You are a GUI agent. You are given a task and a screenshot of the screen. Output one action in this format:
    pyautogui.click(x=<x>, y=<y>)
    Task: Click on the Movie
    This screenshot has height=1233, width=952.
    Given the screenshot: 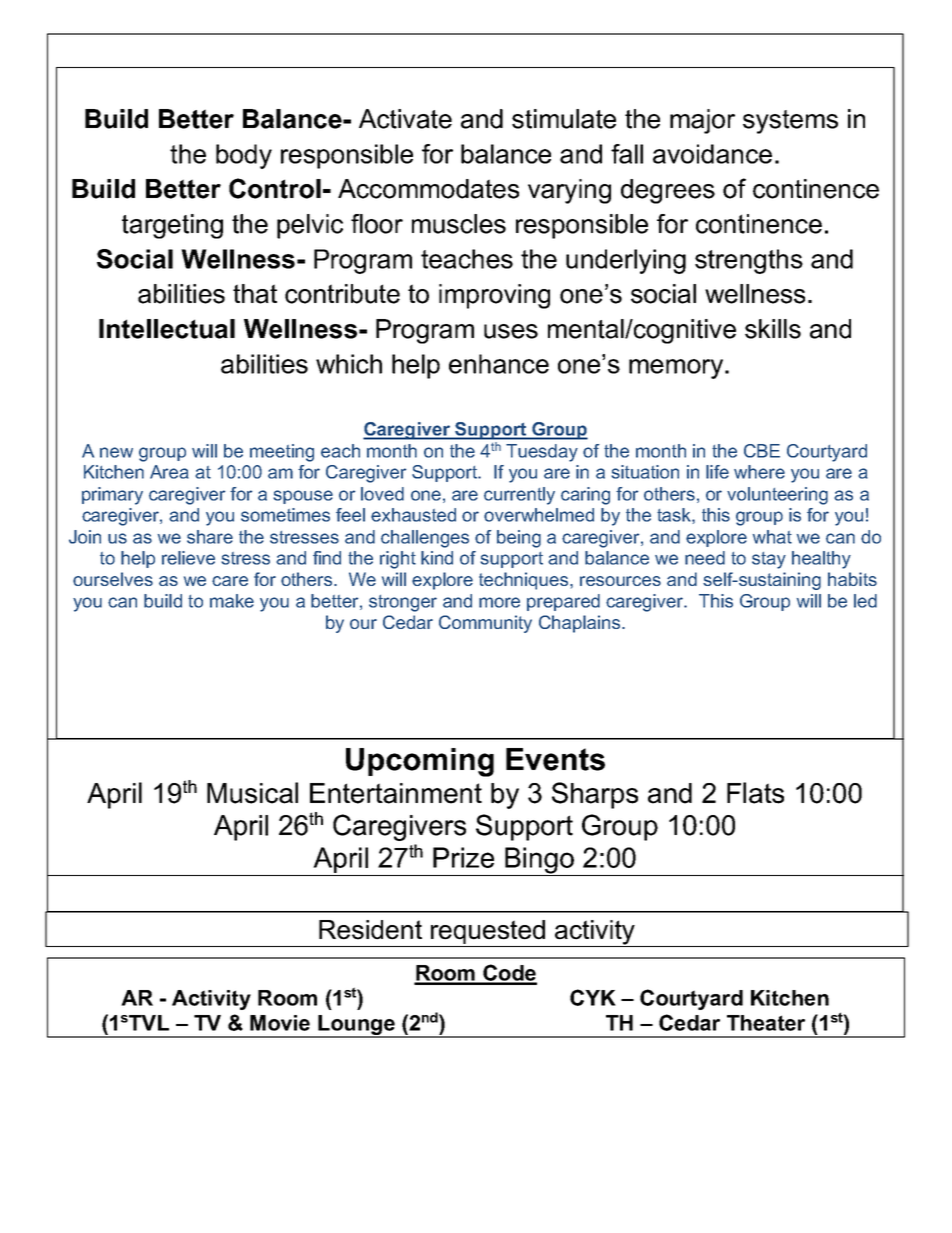 What is the action you would take?
    pyautogui.click(x=280, y=1023)
